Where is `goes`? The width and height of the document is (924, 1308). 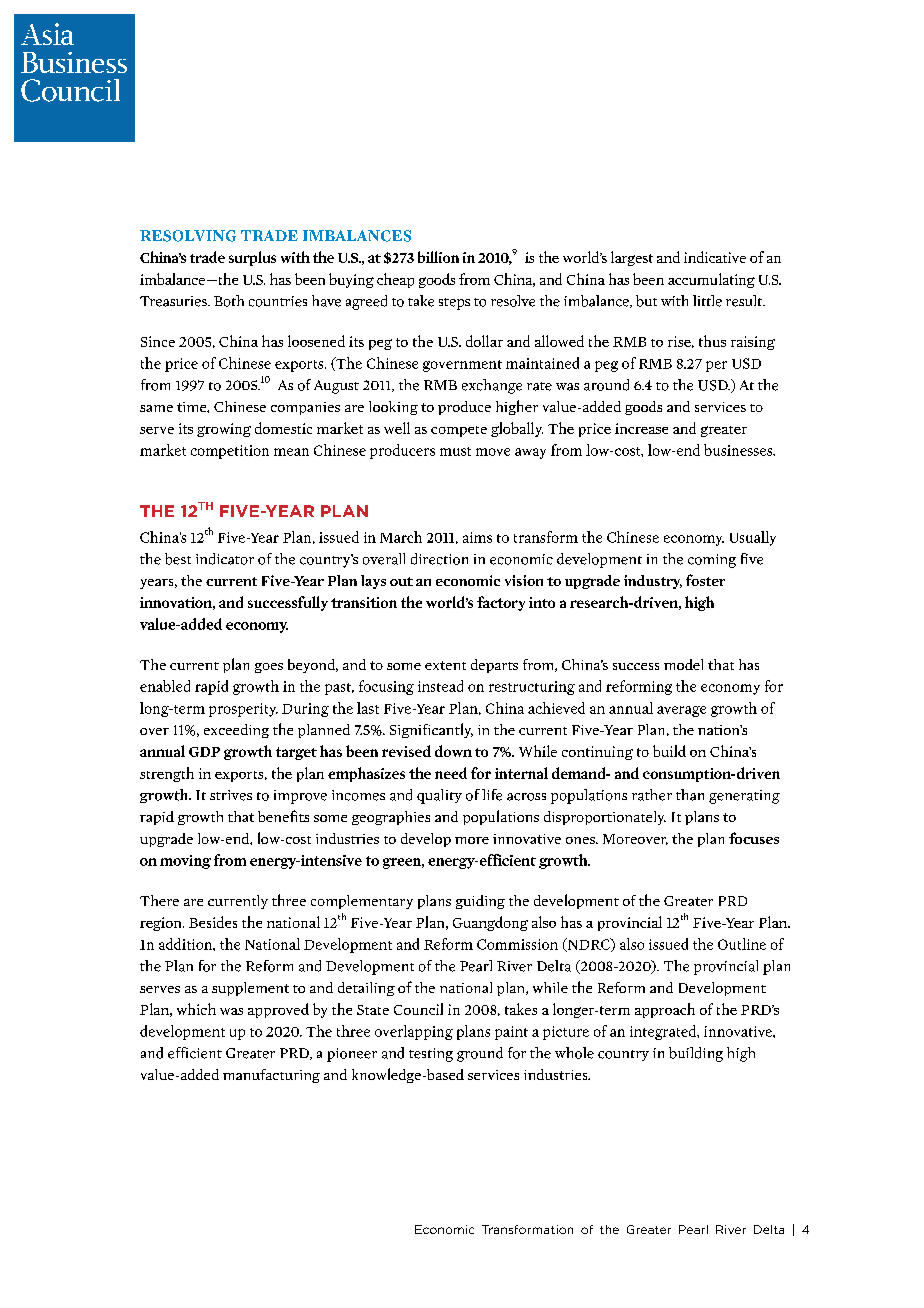
goes is located at coordinates (269, 668).
